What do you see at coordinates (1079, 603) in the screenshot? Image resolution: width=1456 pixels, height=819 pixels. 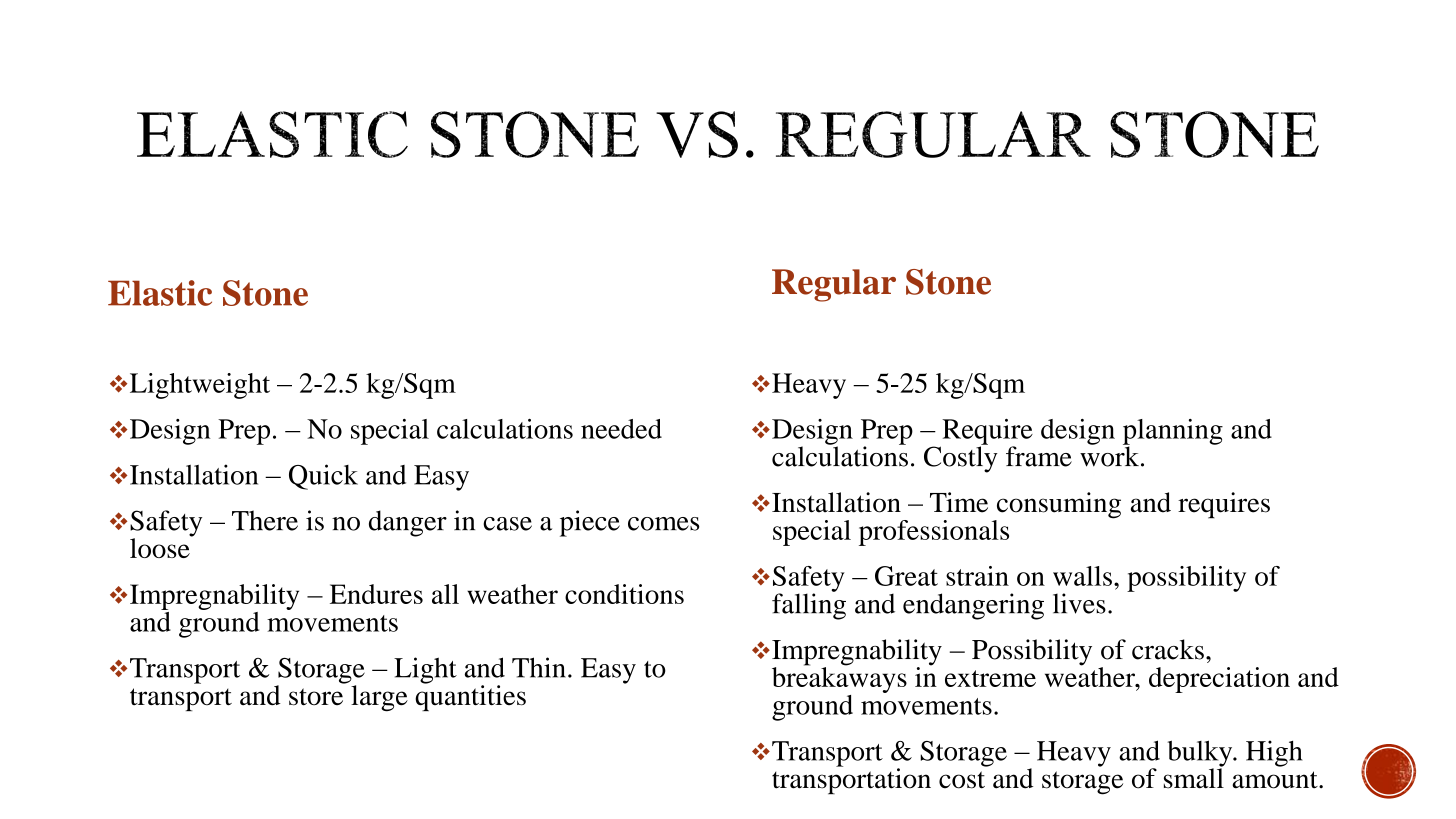 I see `lives` at bounding box center [1079, 603].
